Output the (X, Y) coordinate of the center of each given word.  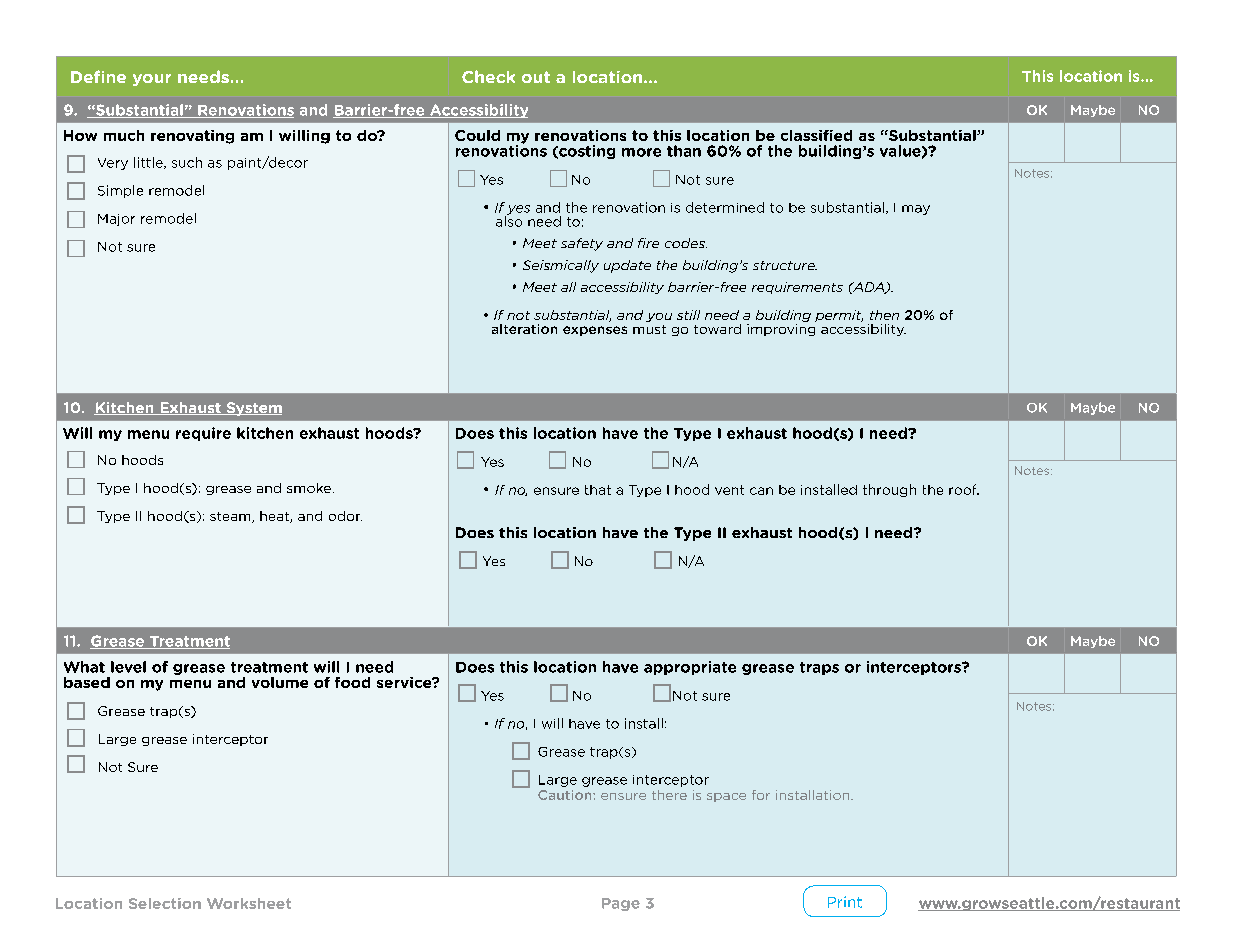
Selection (165, 903)
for (761, 795)
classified (816, 135)
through (889, 490)
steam (231, 517)
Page (621, 904)
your (152, 80)
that (598, 490)
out (536, 77)
